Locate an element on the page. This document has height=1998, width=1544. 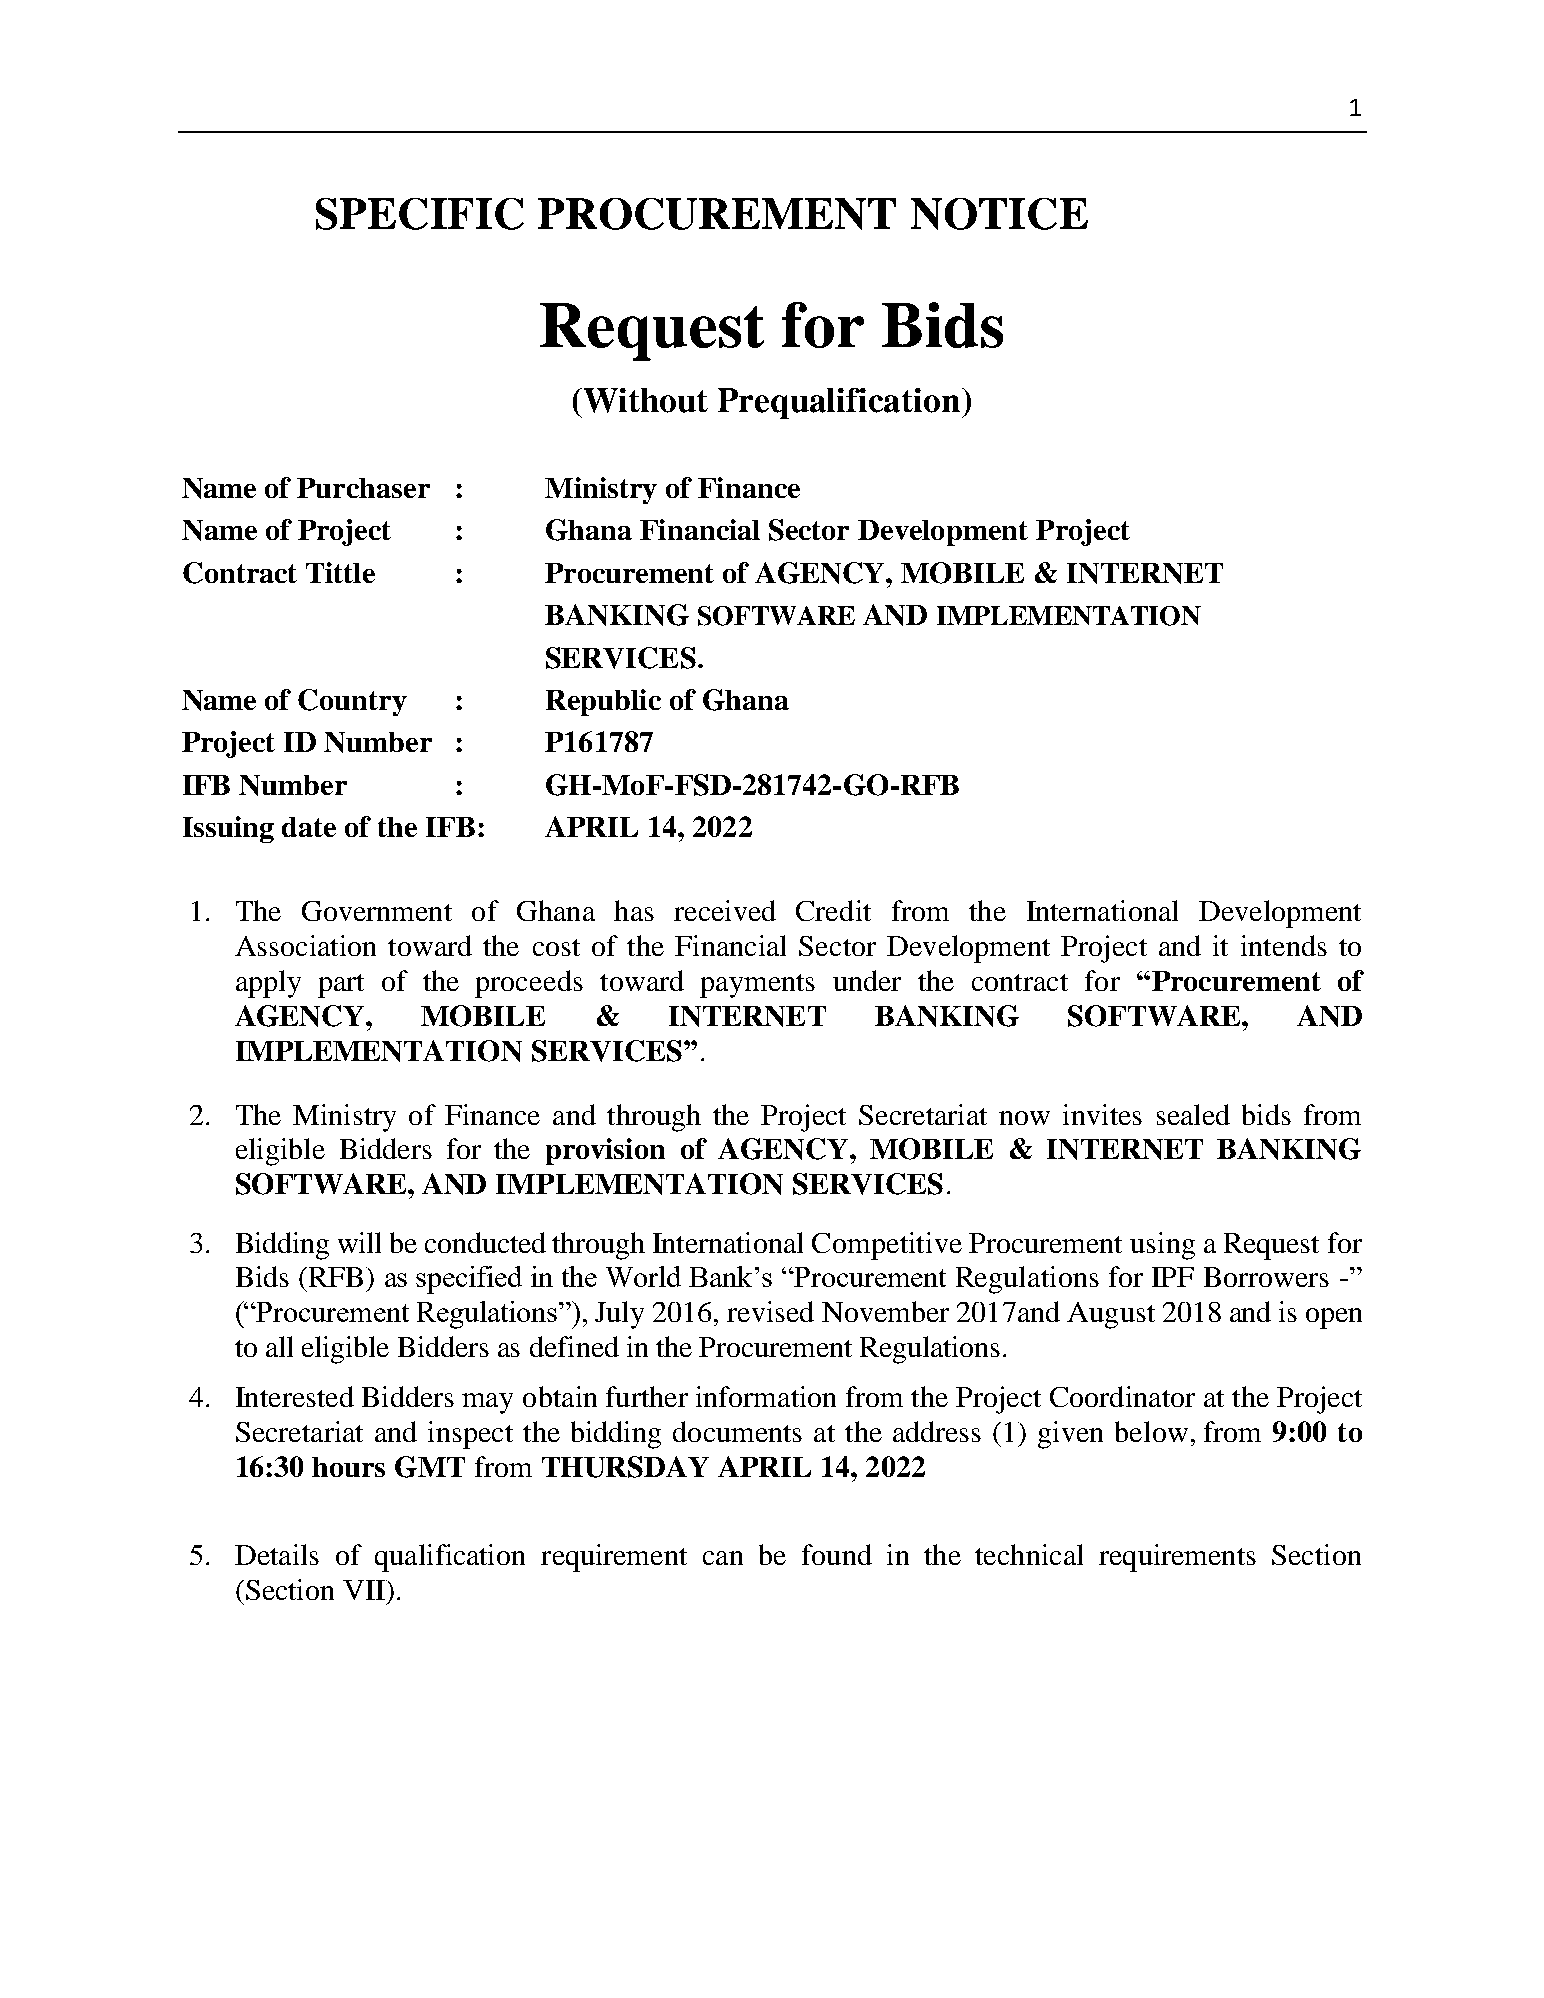
Credit is located at coordinates (833, 910).
